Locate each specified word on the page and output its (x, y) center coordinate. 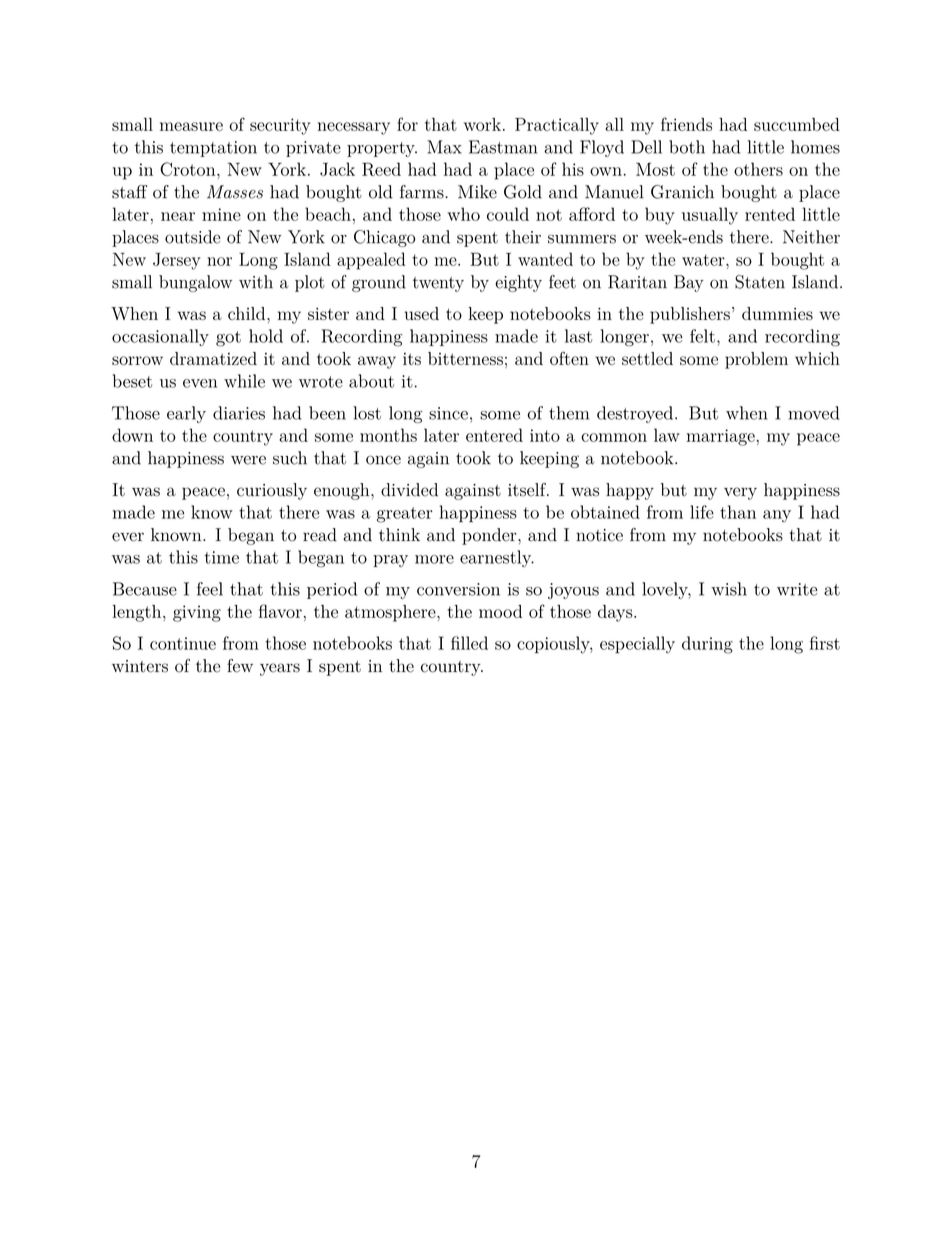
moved (813, 413)
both (687, 147)
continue (183, 643)
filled (469, 643)
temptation (213, 149)
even (200, 383)
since (448, 413)
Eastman (503, 147)
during (707, 645)
